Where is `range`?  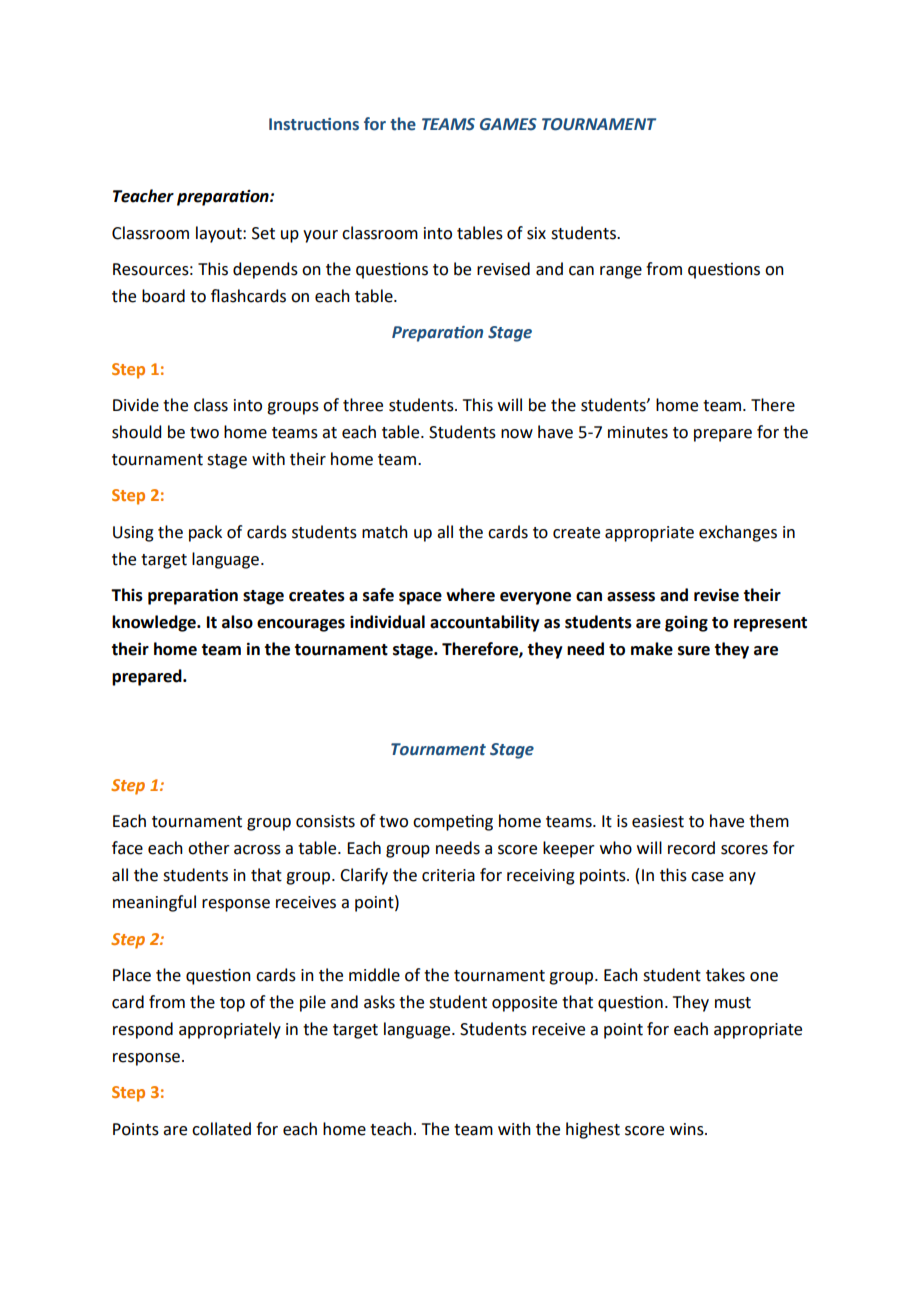 range is located at coordinates (621, 272).
